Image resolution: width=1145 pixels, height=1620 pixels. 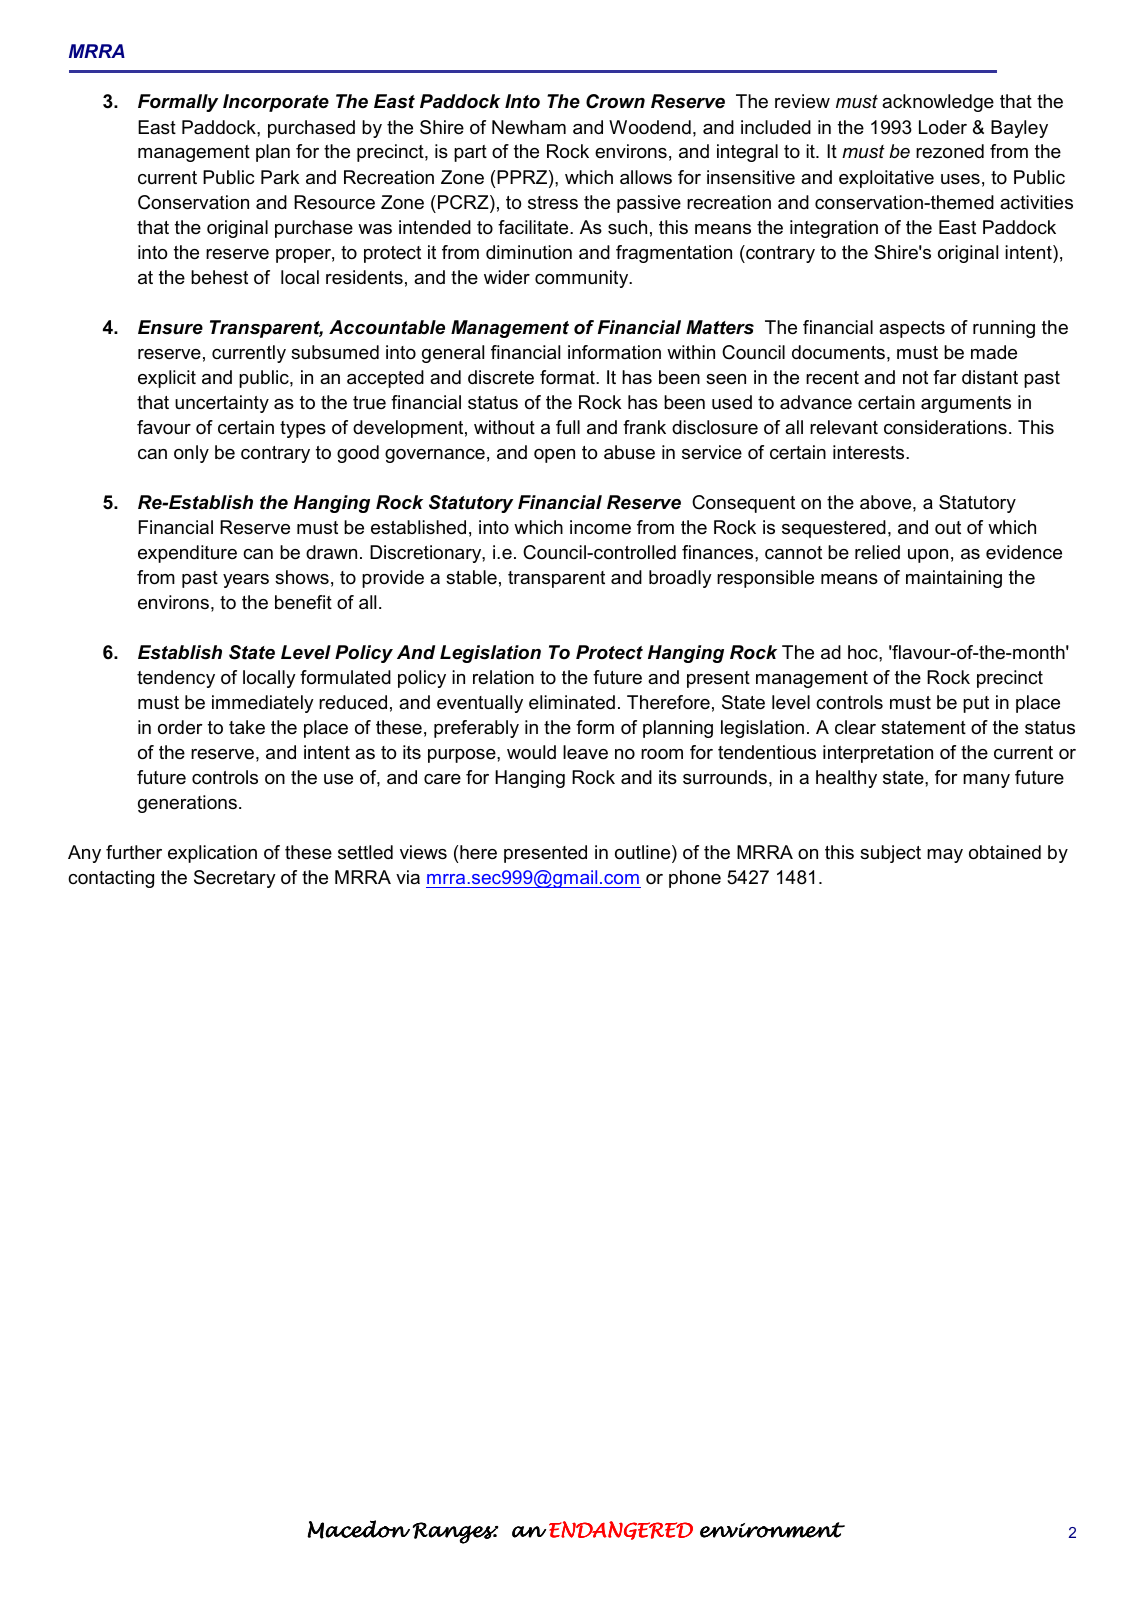 What do you see at coordinates (408, 877) in the document?
I see `via` at bounding box center [408, 877].
